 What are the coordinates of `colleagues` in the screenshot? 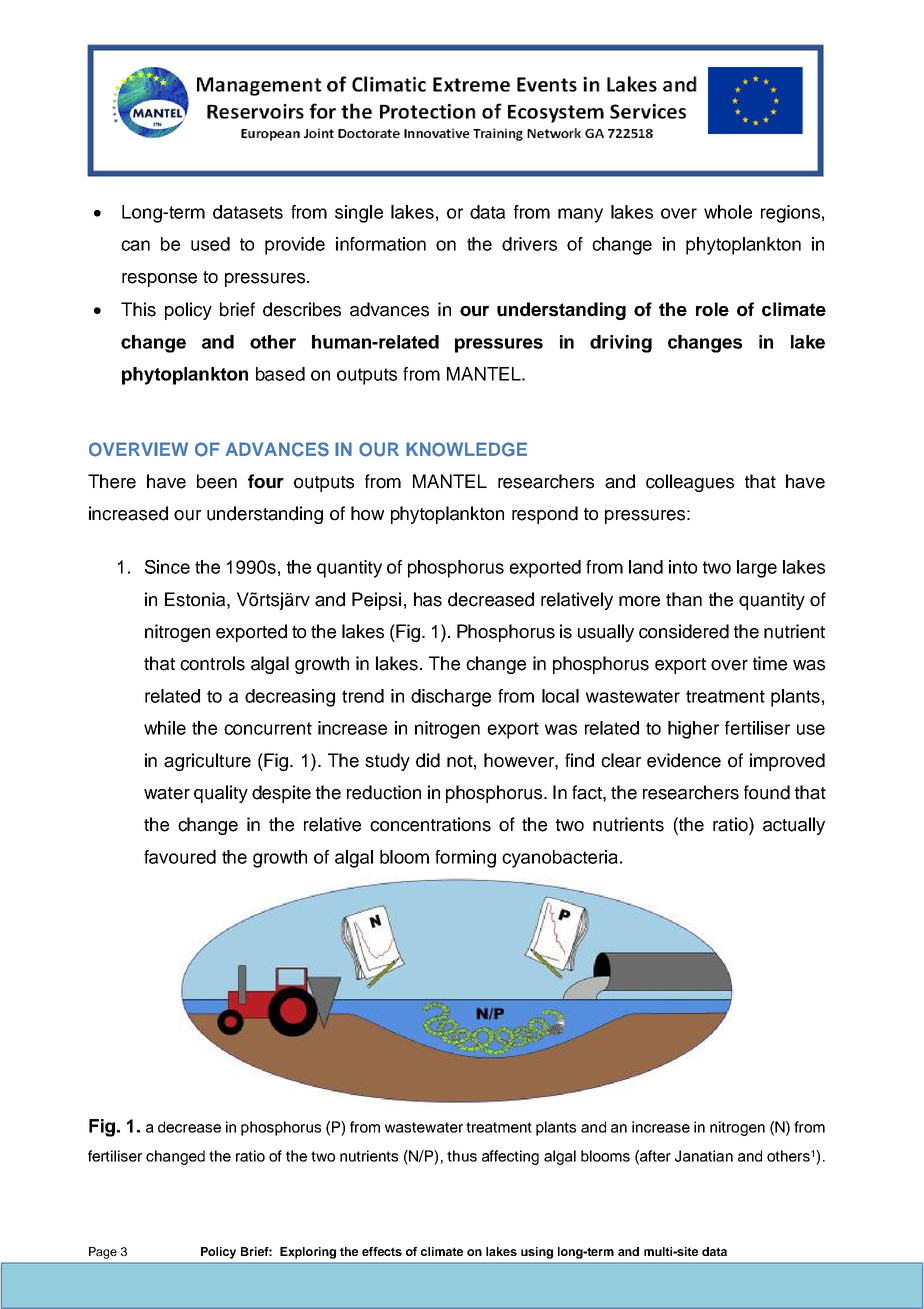 It's located at (690, 483).
